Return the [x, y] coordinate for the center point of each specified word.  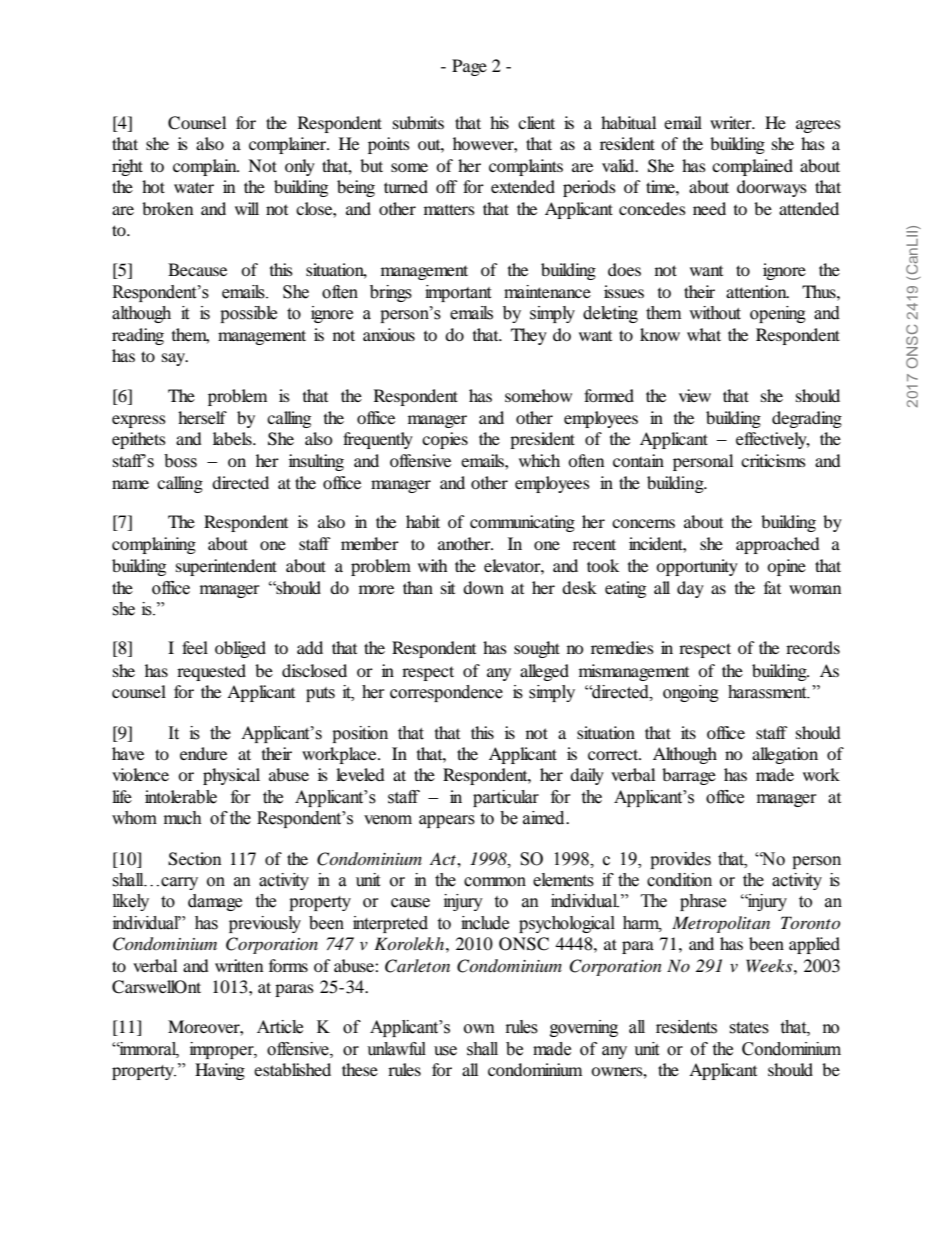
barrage [689, 776]
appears [447, 821]
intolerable [181, 797]
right [127, 167]
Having [220, 1071]
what [704, 334]
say [175, 359]
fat [772, 587]
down [483, 587]
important [458, 293]
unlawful [396, 1049]
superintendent [226, 567]
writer [732, 122]
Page [469, 67]
